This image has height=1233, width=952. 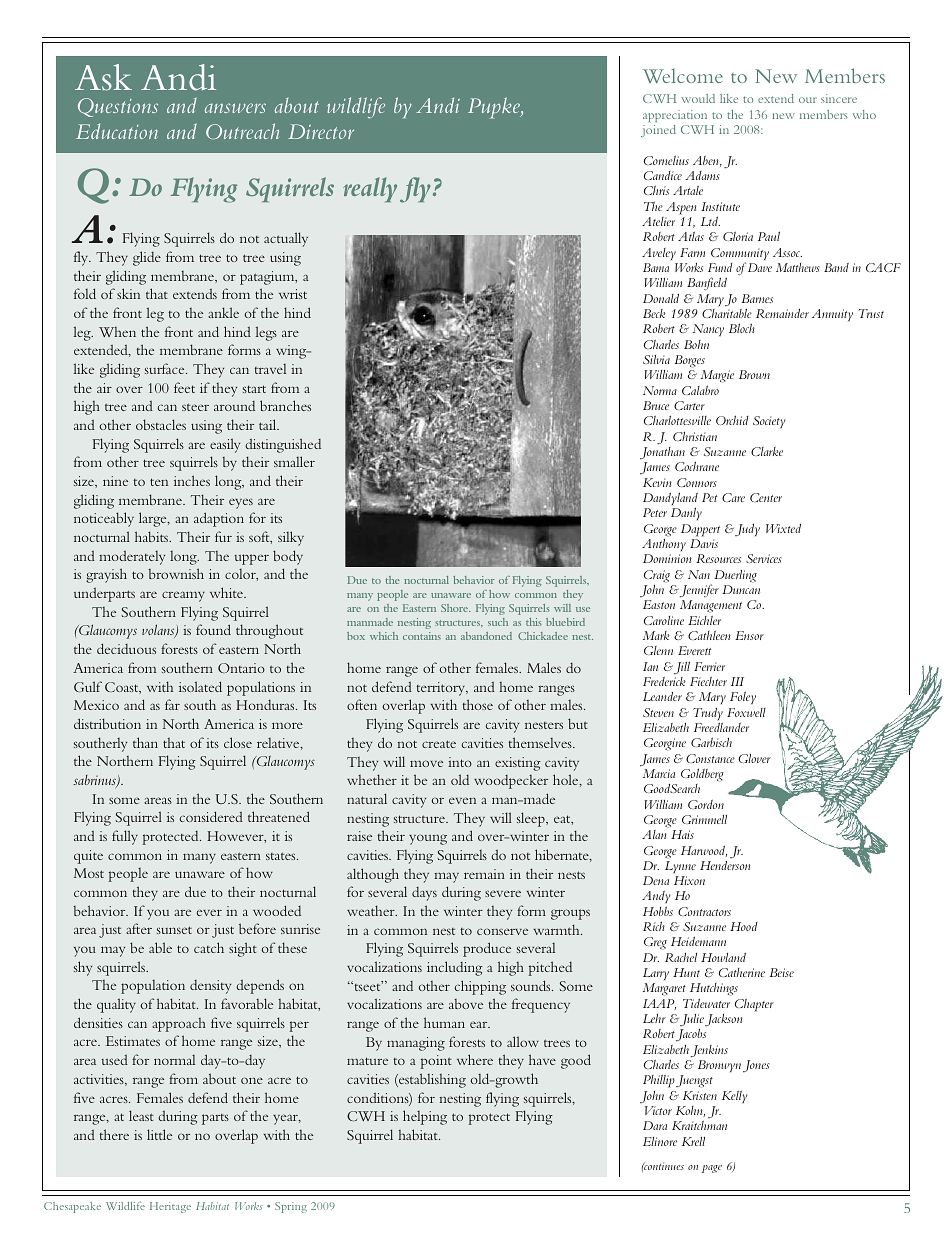 I want to click on sincere, so click(x=839, y=98).
